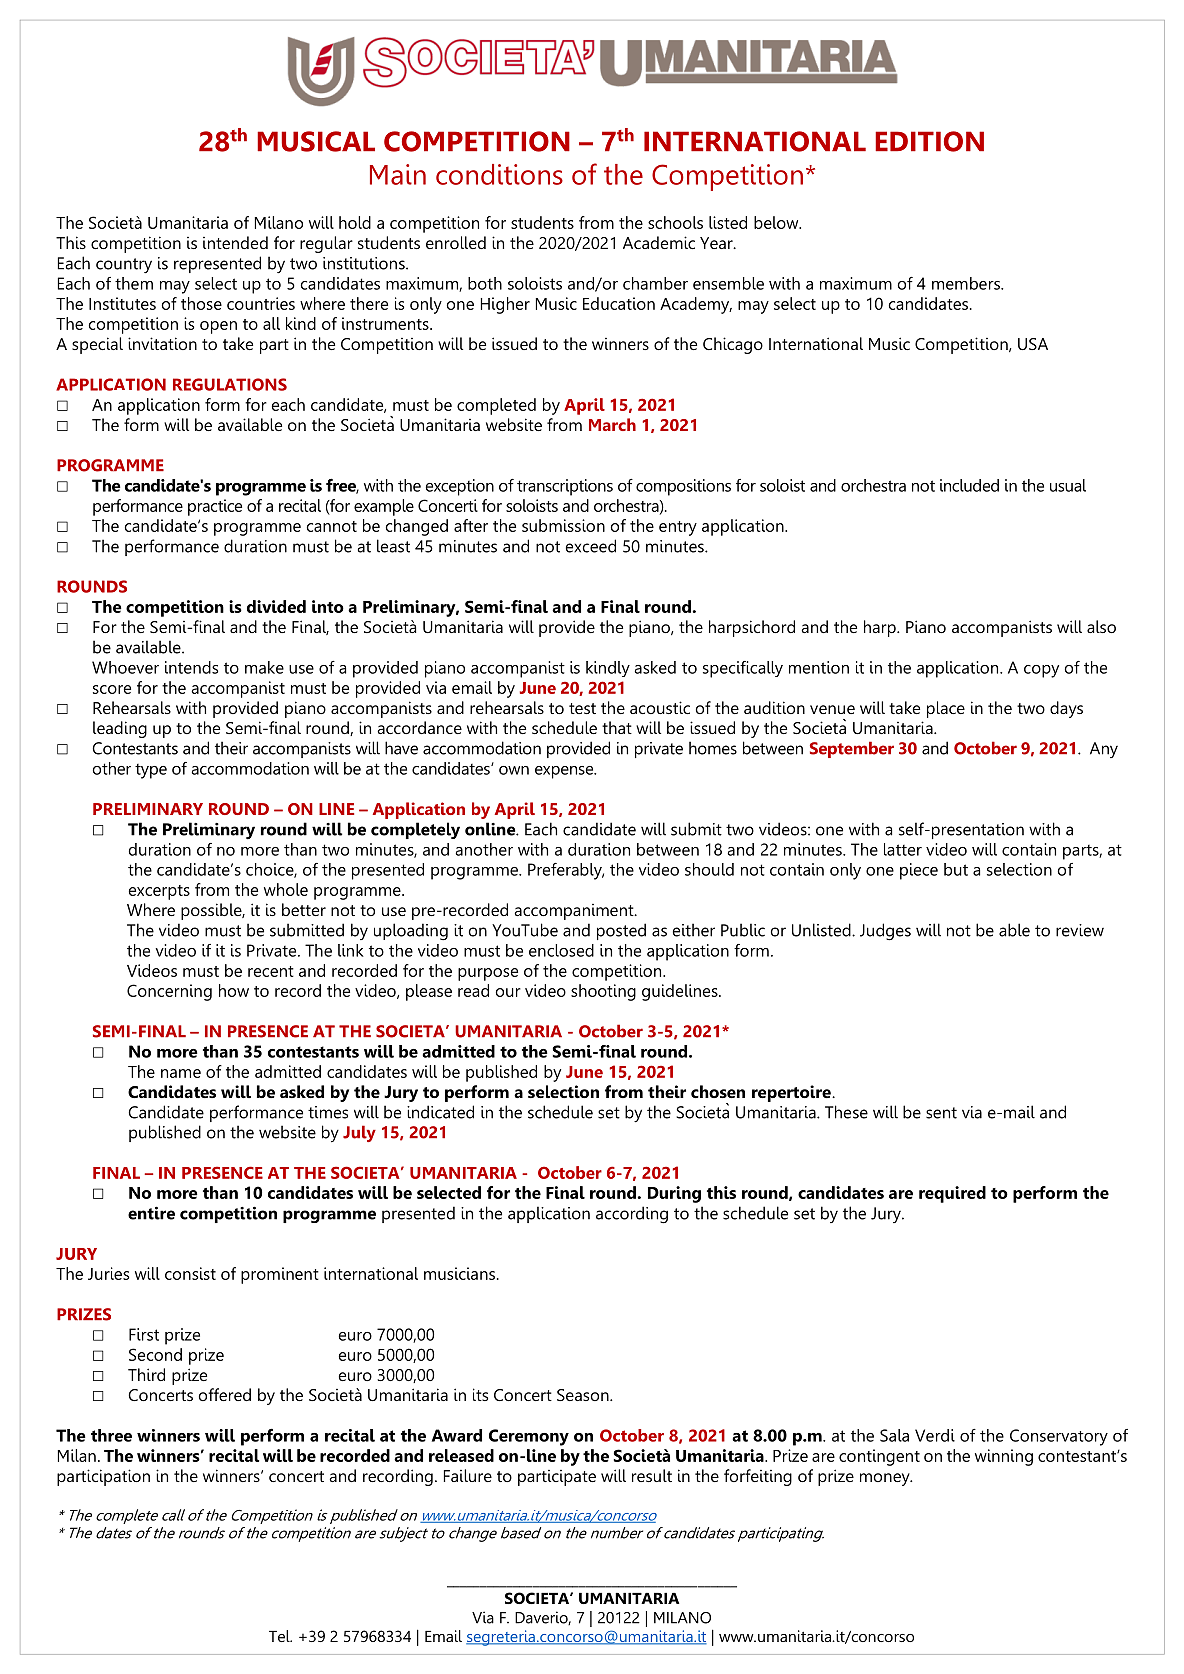 The width and height of the image is (1184, 1674). I want to click on chosen, so click(718, 1091).
